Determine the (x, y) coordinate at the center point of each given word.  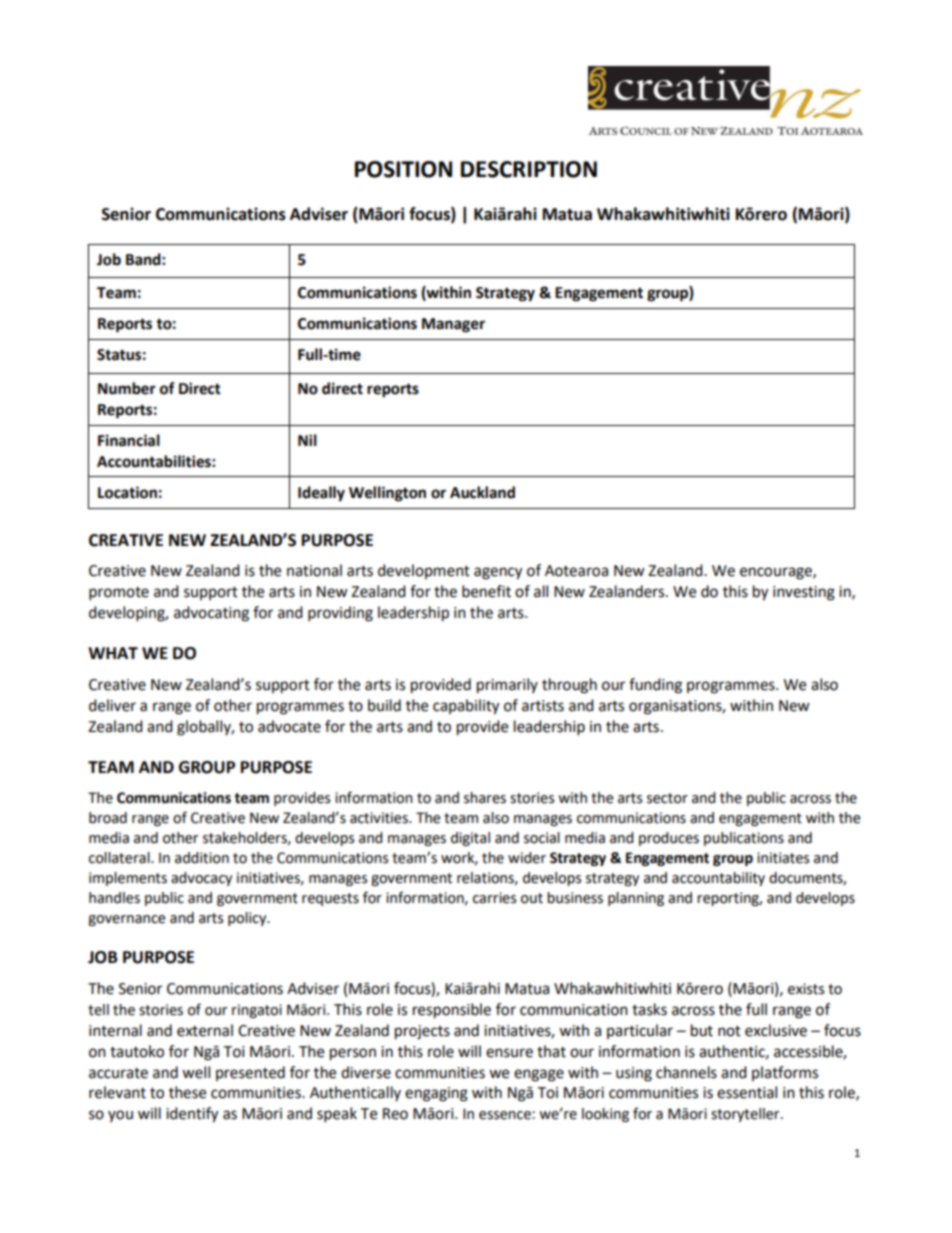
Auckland (482, 492)
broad (108, 818)
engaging (436, 1094)
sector (667, 798)
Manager (453, 325)
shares (485, 798)
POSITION (403, 169)
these (187, 1092)
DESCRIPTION (529, 169)
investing (804, 593)
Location (127, 492)
